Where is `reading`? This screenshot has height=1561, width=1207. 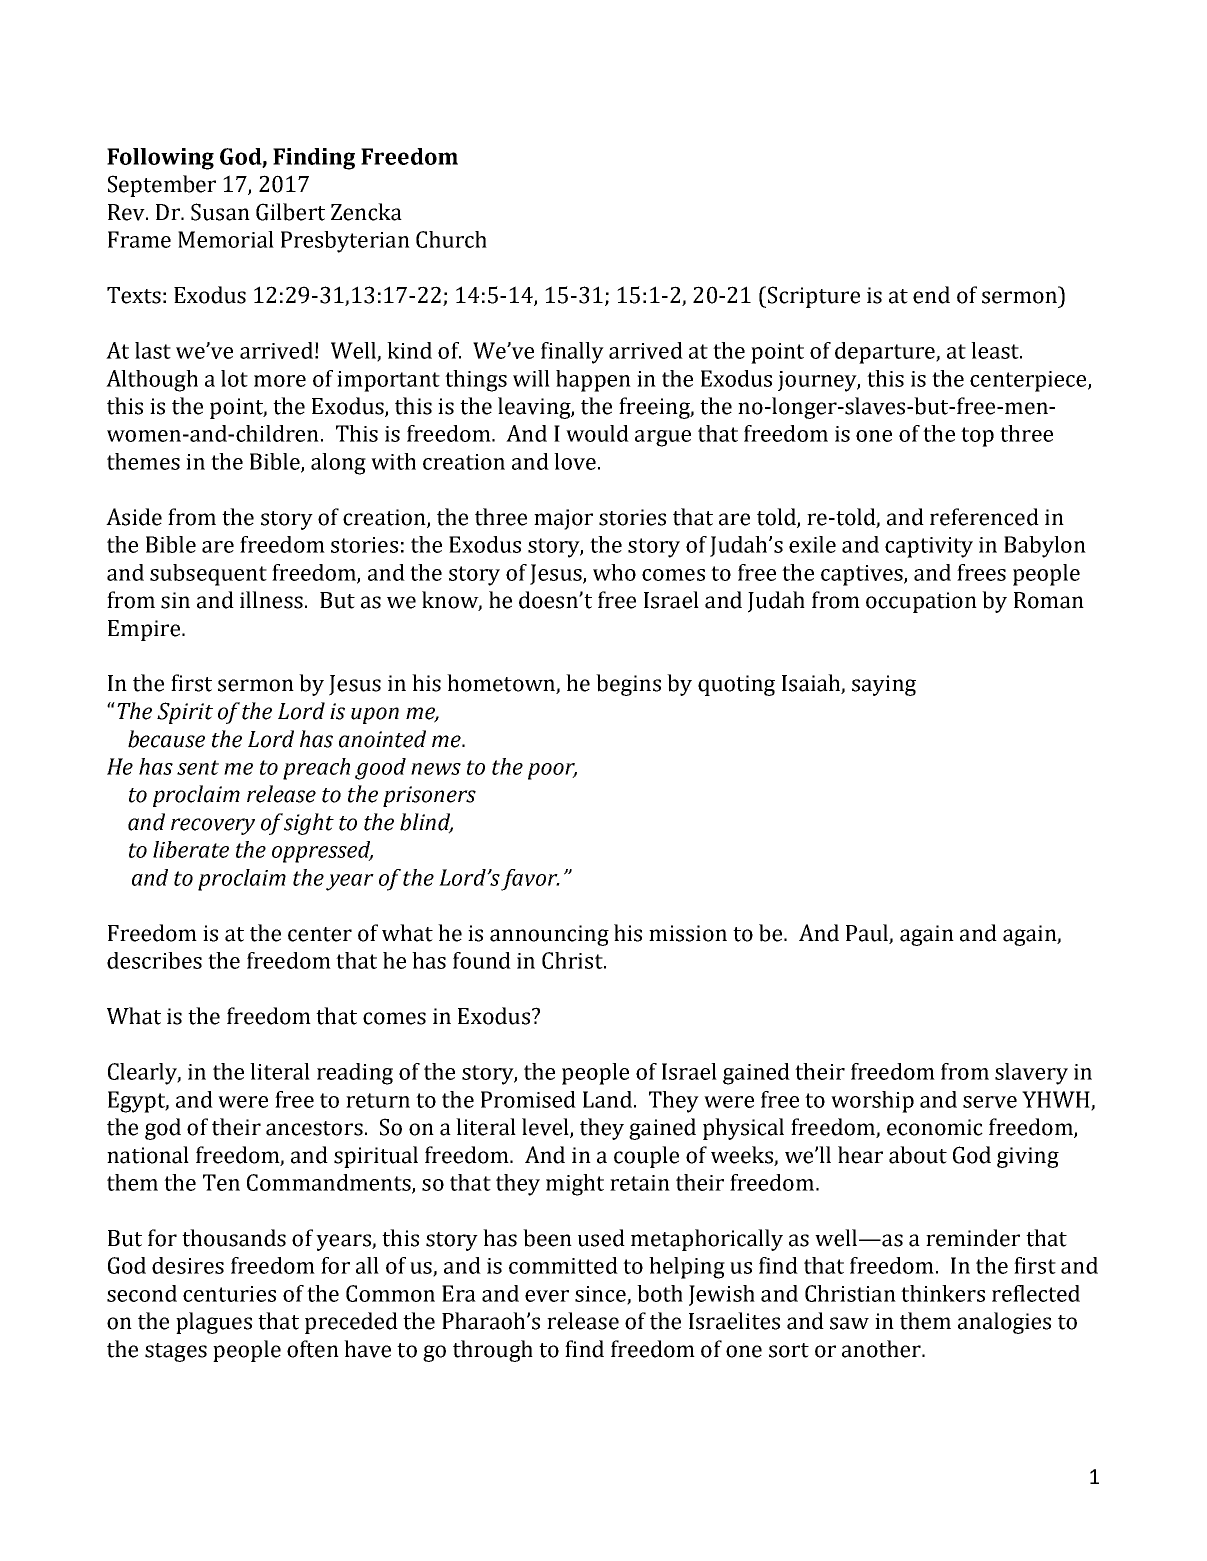 reading is located at coordinates (355, 1074).
